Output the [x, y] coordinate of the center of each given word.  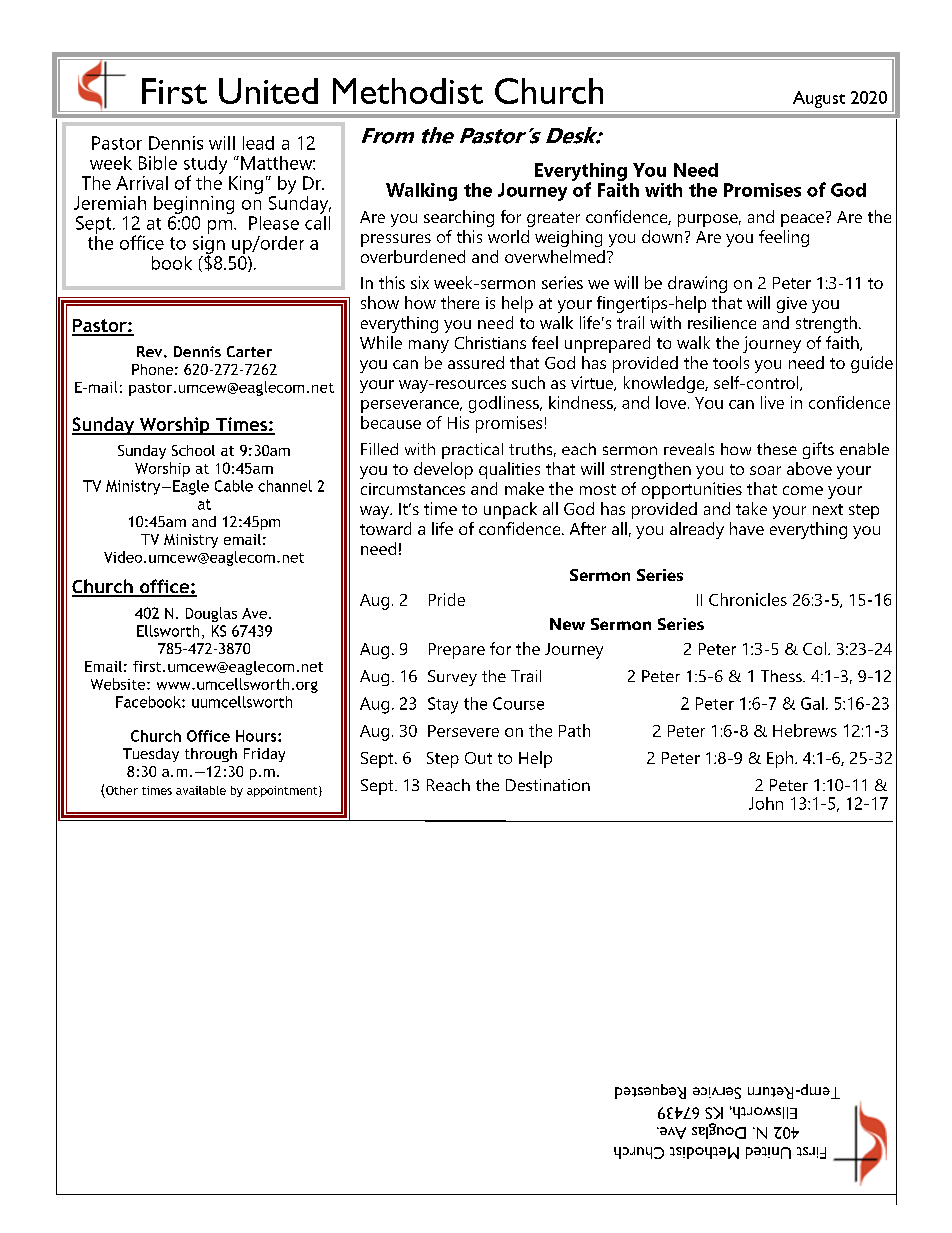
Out [478, 758]
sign [209, 244]
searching [459, 218]
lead [258, 143]
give [792, 305]
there [460, 302]
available [201, 790]
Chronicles [748, 599]
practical [472, 451]
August [819, 99]
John [766, 803]
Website [119, 684]
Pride [447, 599]
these [777, 449]
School [193, 450]
